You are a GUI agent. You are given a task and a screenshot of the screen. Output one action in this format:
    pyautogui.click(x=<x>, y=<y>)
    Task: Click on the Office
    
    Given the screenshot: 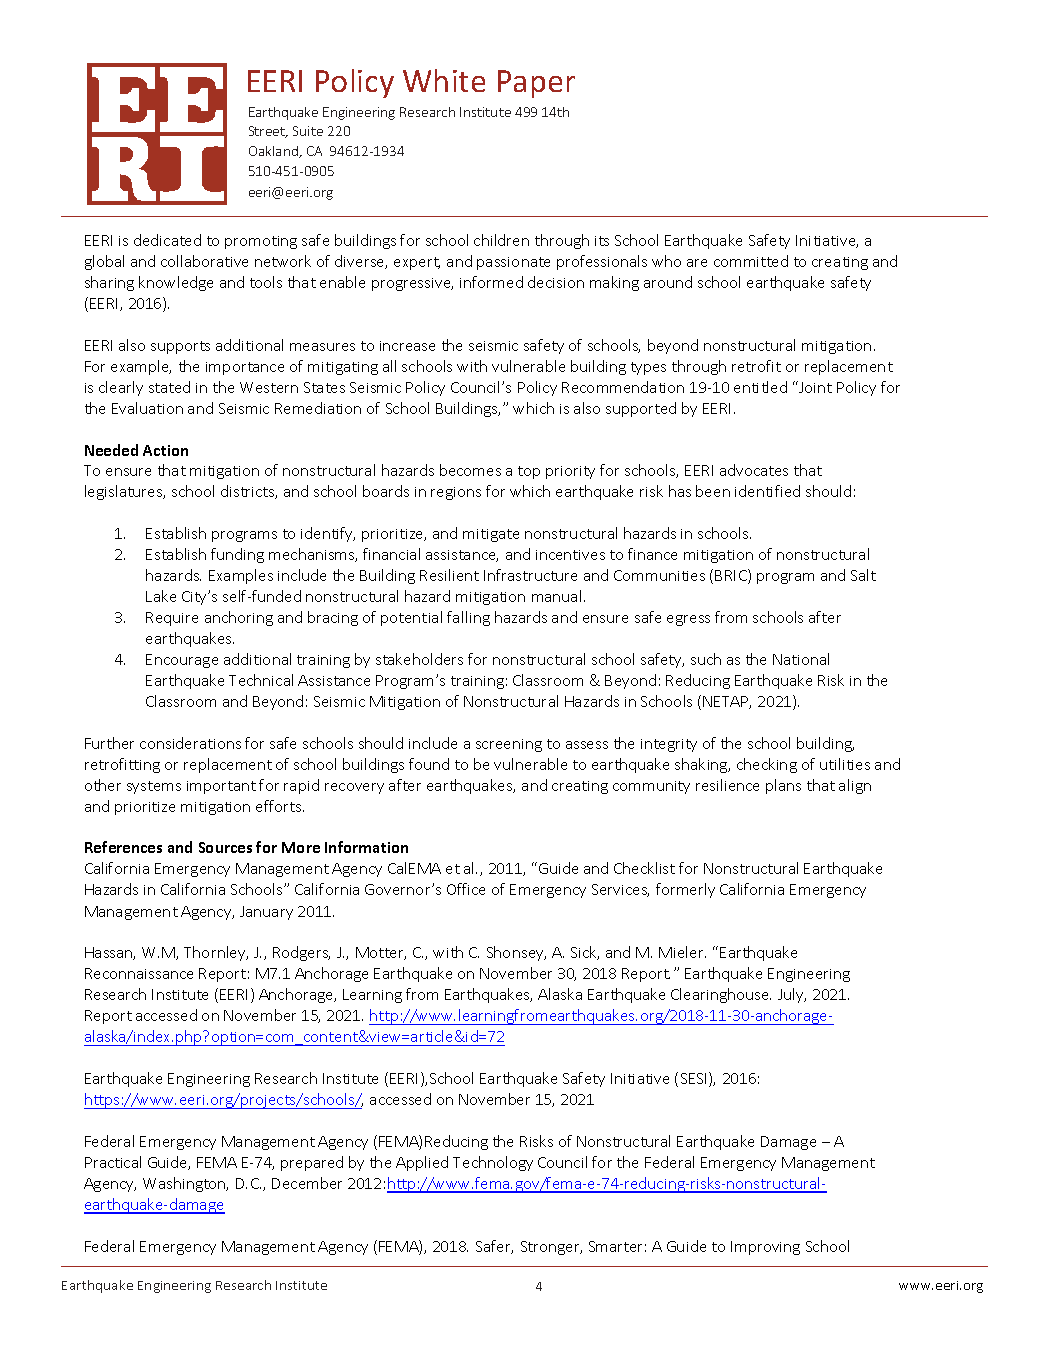 What is the action you would take?
    pyautogui.click(x=466, y=889)
